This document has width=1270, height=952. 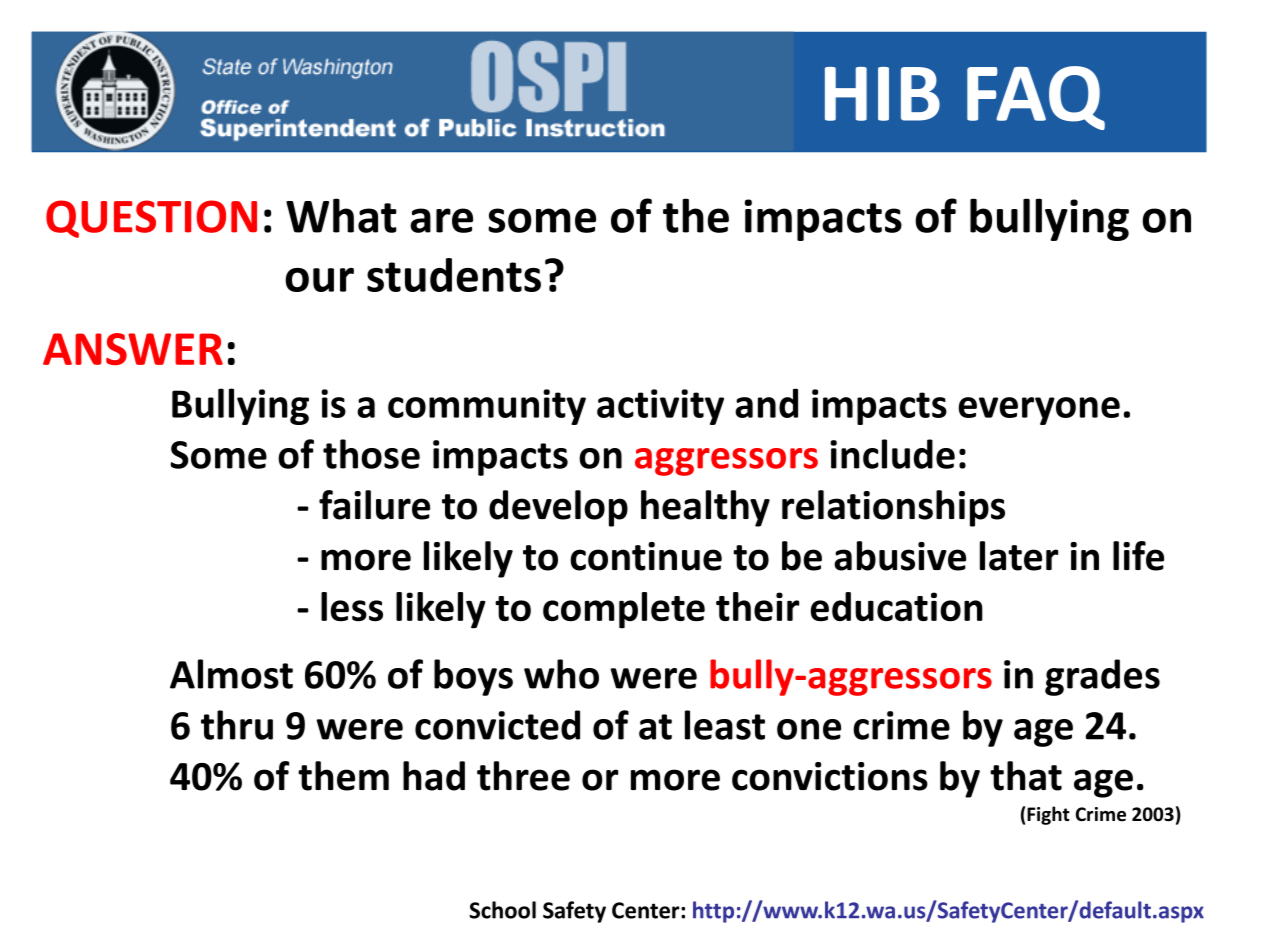 I want to click on relationships, so click(x=893, y=508).
